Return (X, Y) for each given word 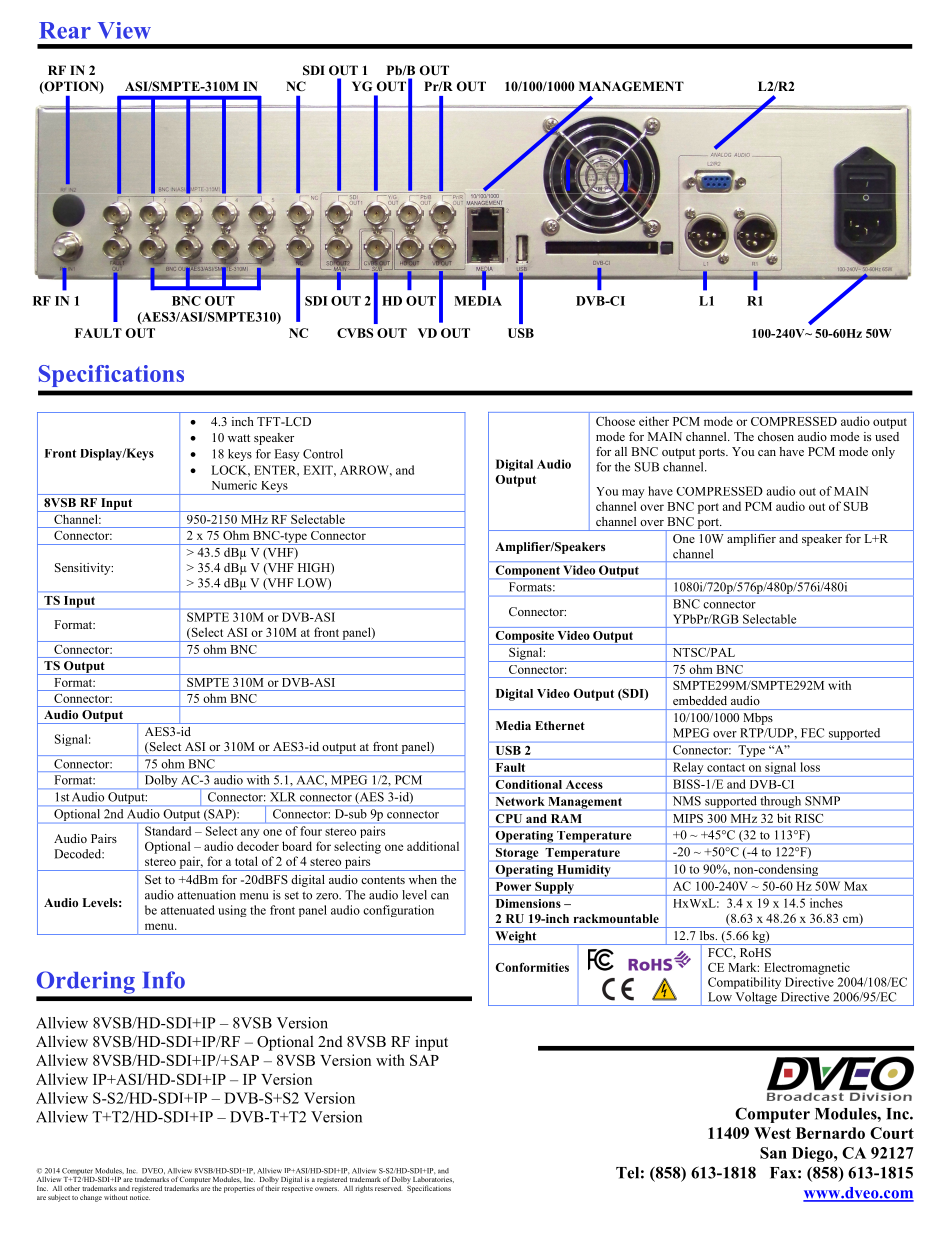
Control (323, 454)
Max (855, 886)
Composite (524, 638)
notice (140, 1196)
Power (513, 886)
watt (239, 438)
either (654, 421)
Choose (615, 421)
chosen (776, 436)
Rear (65, 30)
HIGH (315, 568)
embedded (700, 700)
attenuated (188, 910)
